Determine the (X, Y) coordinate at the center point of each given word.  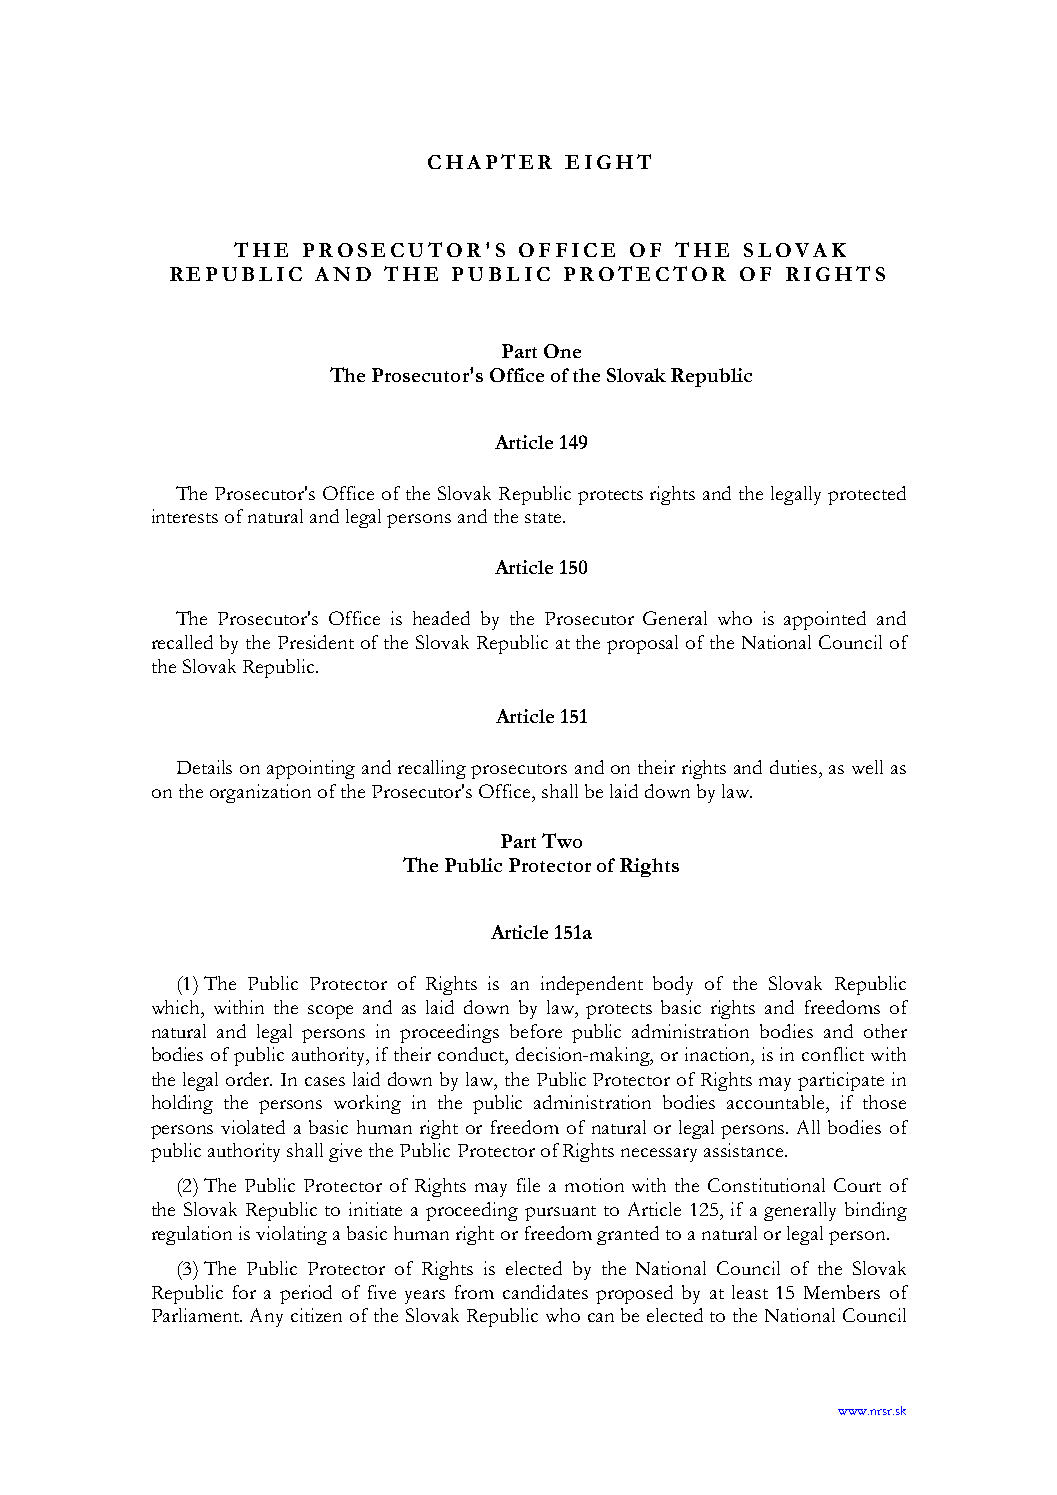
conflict (833, 1054)
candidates (545, 1292)
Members (842, 1292)
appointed (825, 620)
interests (185, 516)
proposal (642, 644)
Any (266, 1317)
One (562, 351)
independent (592, 985)
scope (330, 1012)
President (316, 642)
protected (867, 495)
